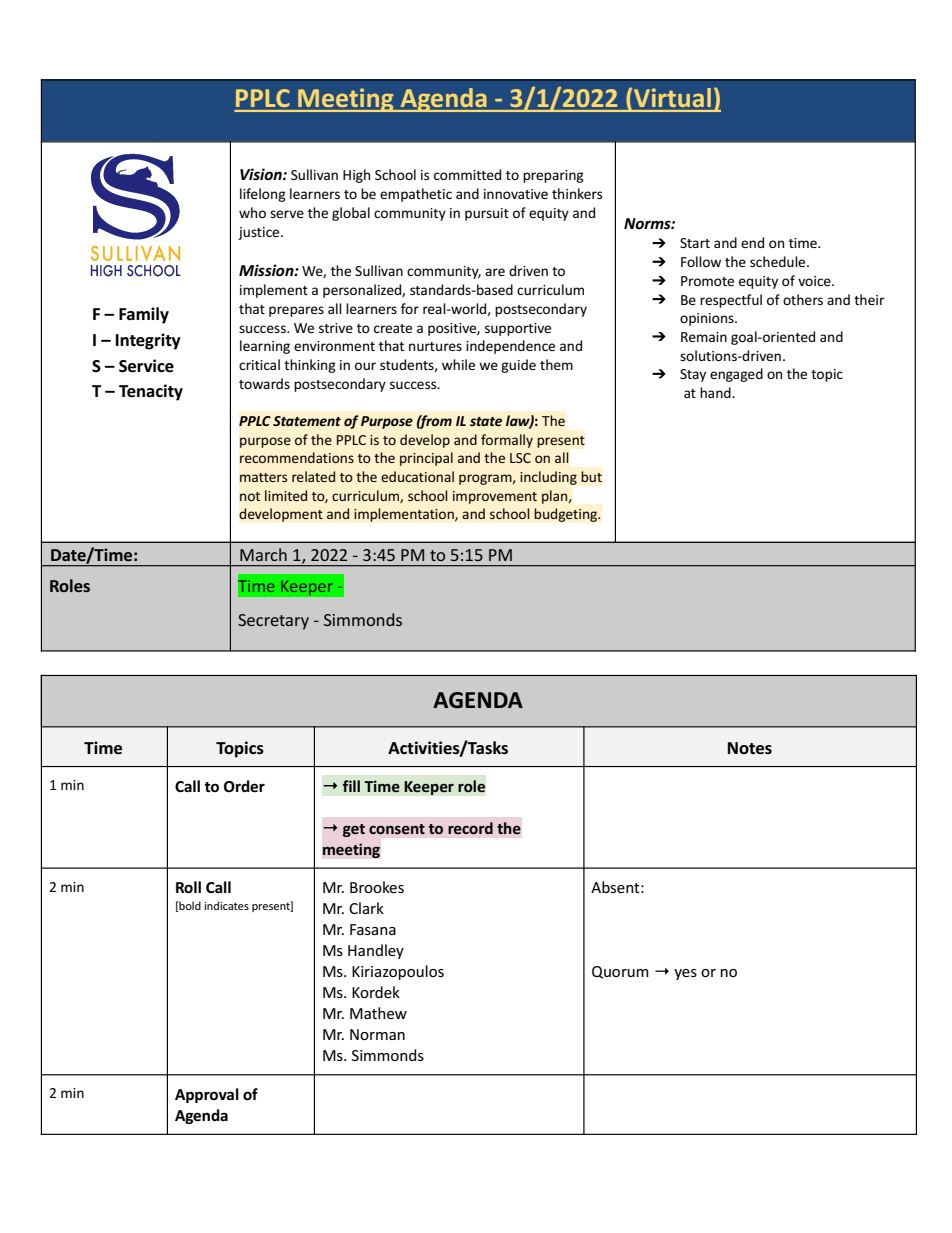  Describe the element at coordinates (207, 1095) in the screenshot. I see `Approval` at that location.
